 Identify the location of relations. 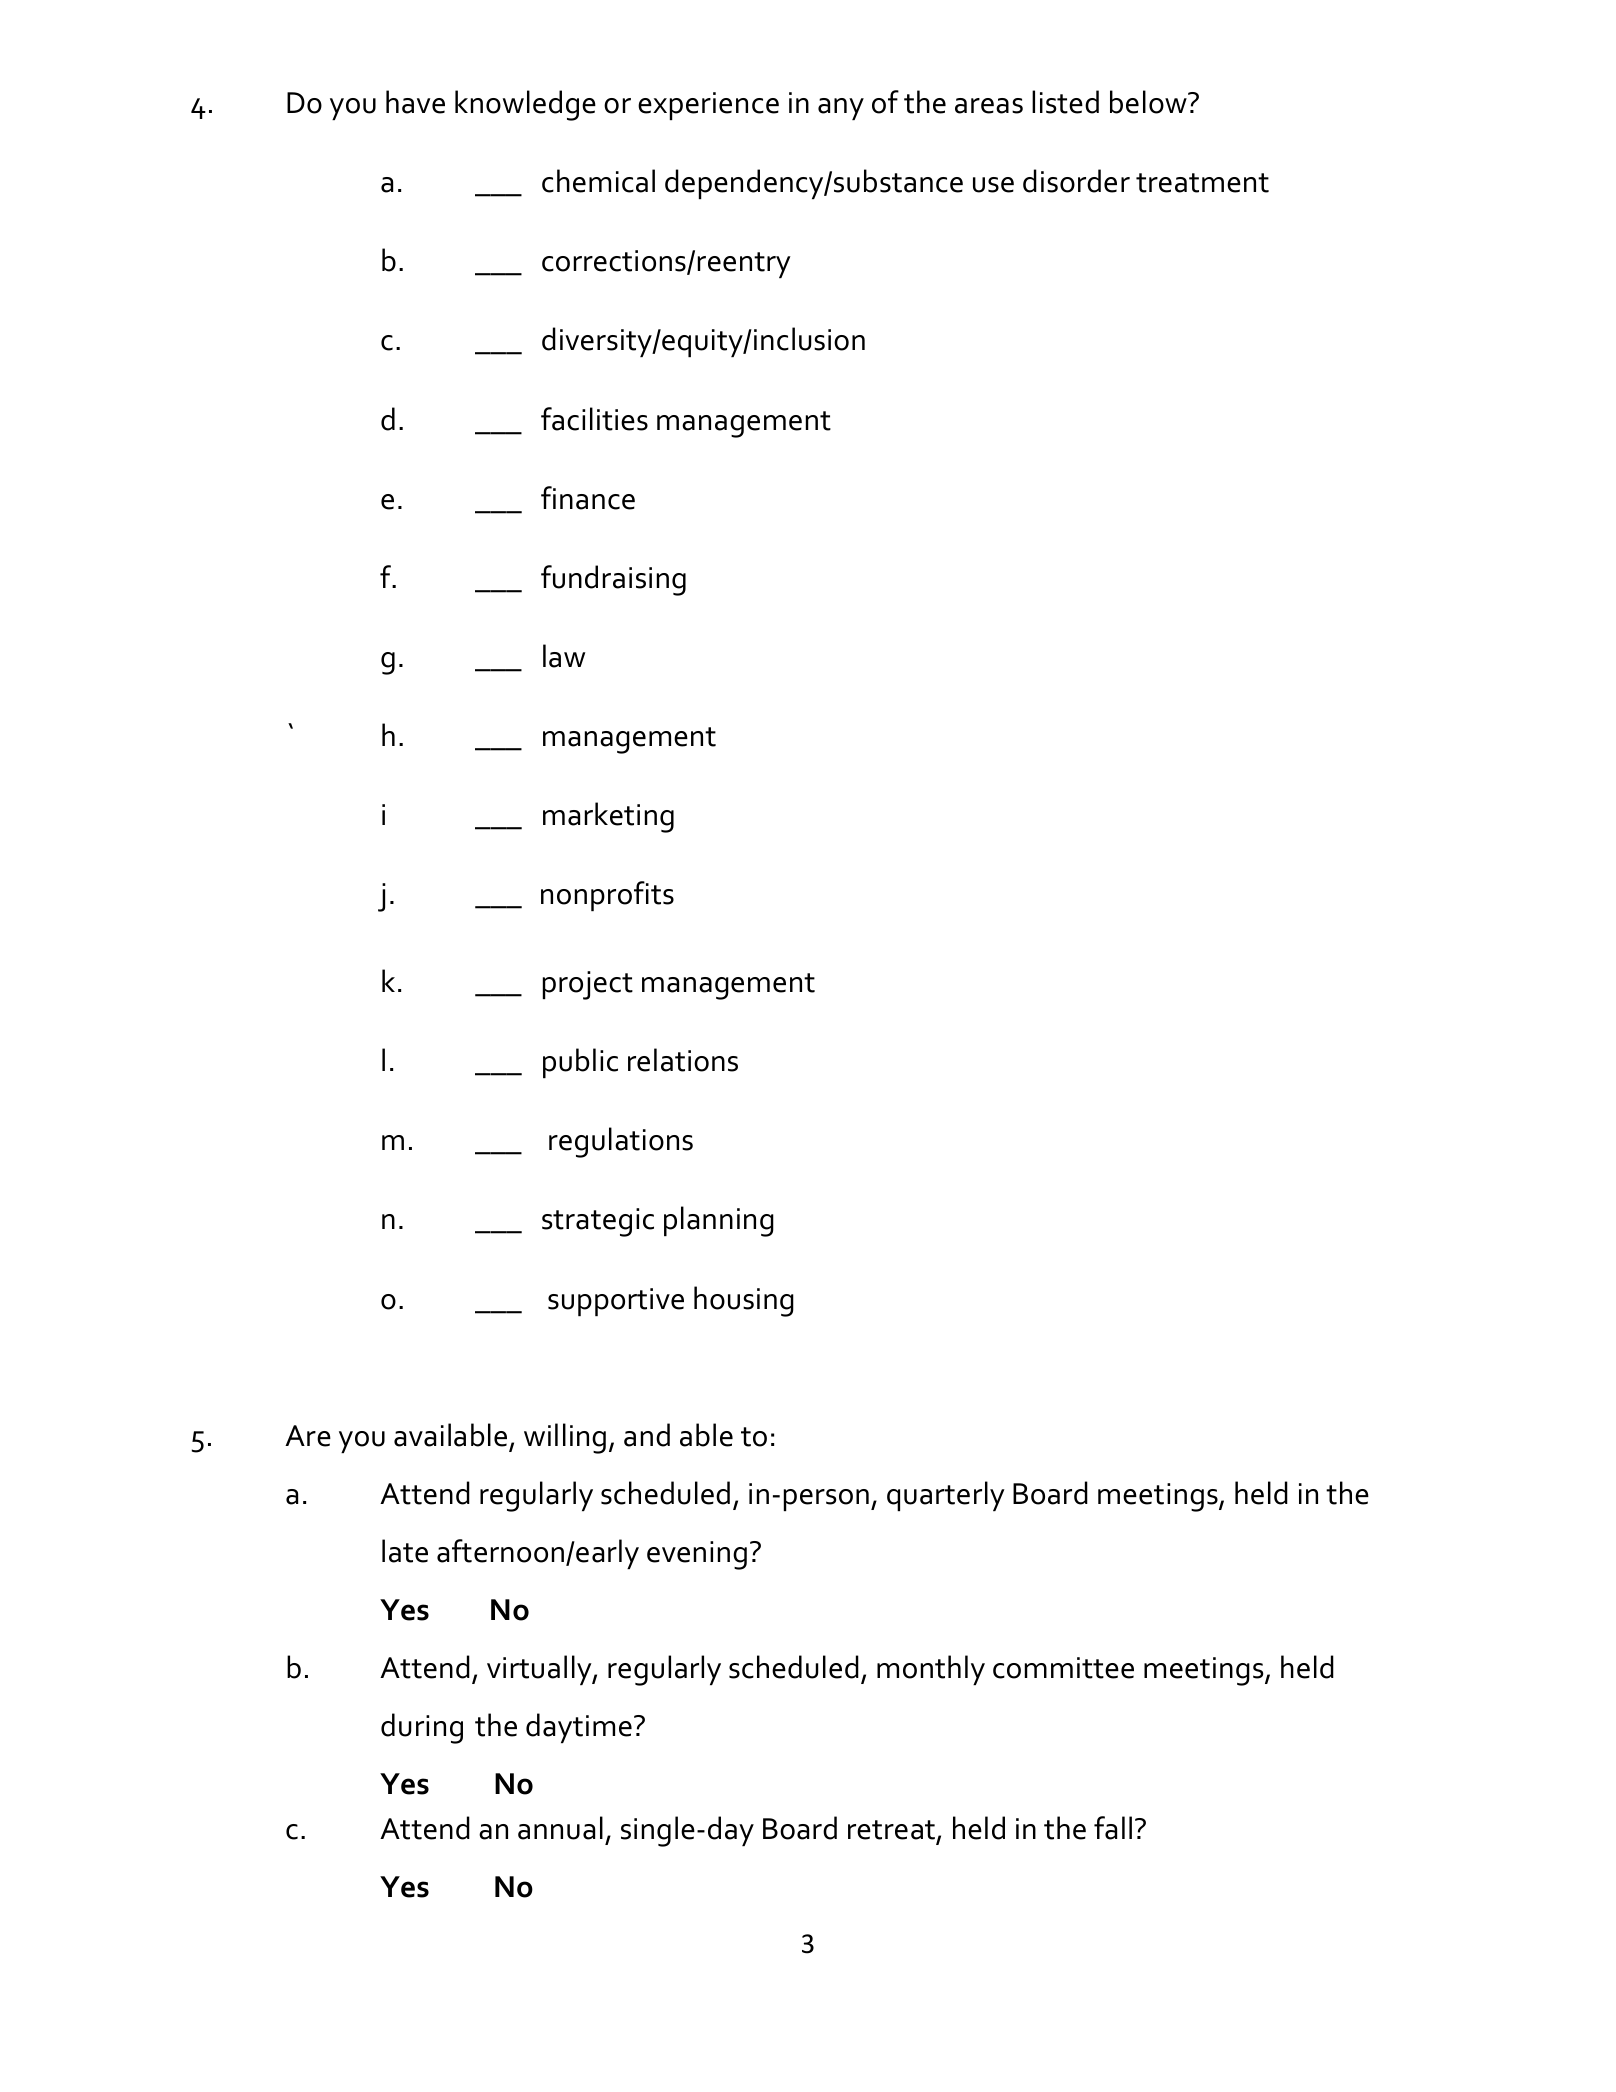
(683, 1060).
